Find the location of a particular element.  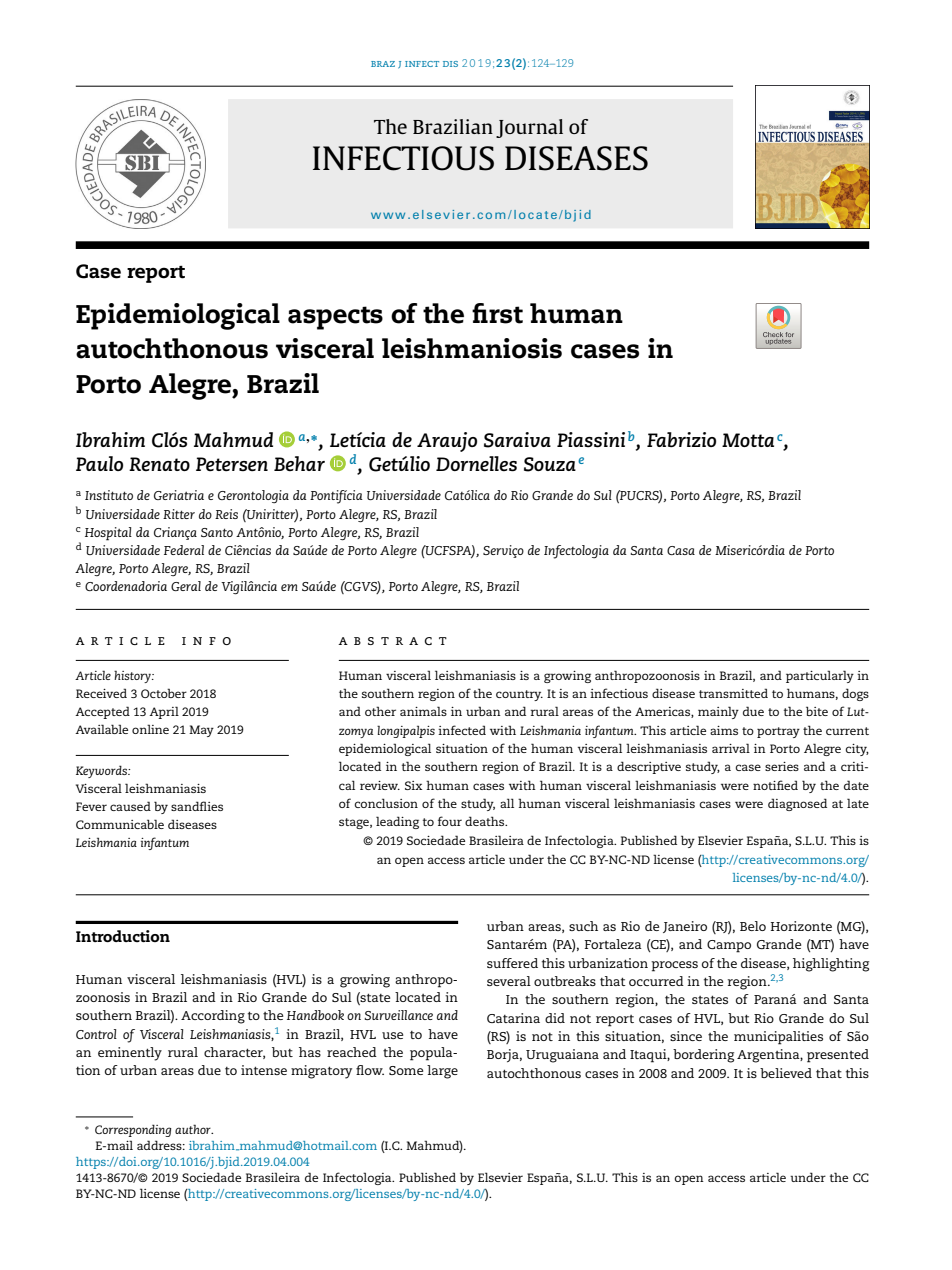

Renato is located at coordinates (159, 464).
